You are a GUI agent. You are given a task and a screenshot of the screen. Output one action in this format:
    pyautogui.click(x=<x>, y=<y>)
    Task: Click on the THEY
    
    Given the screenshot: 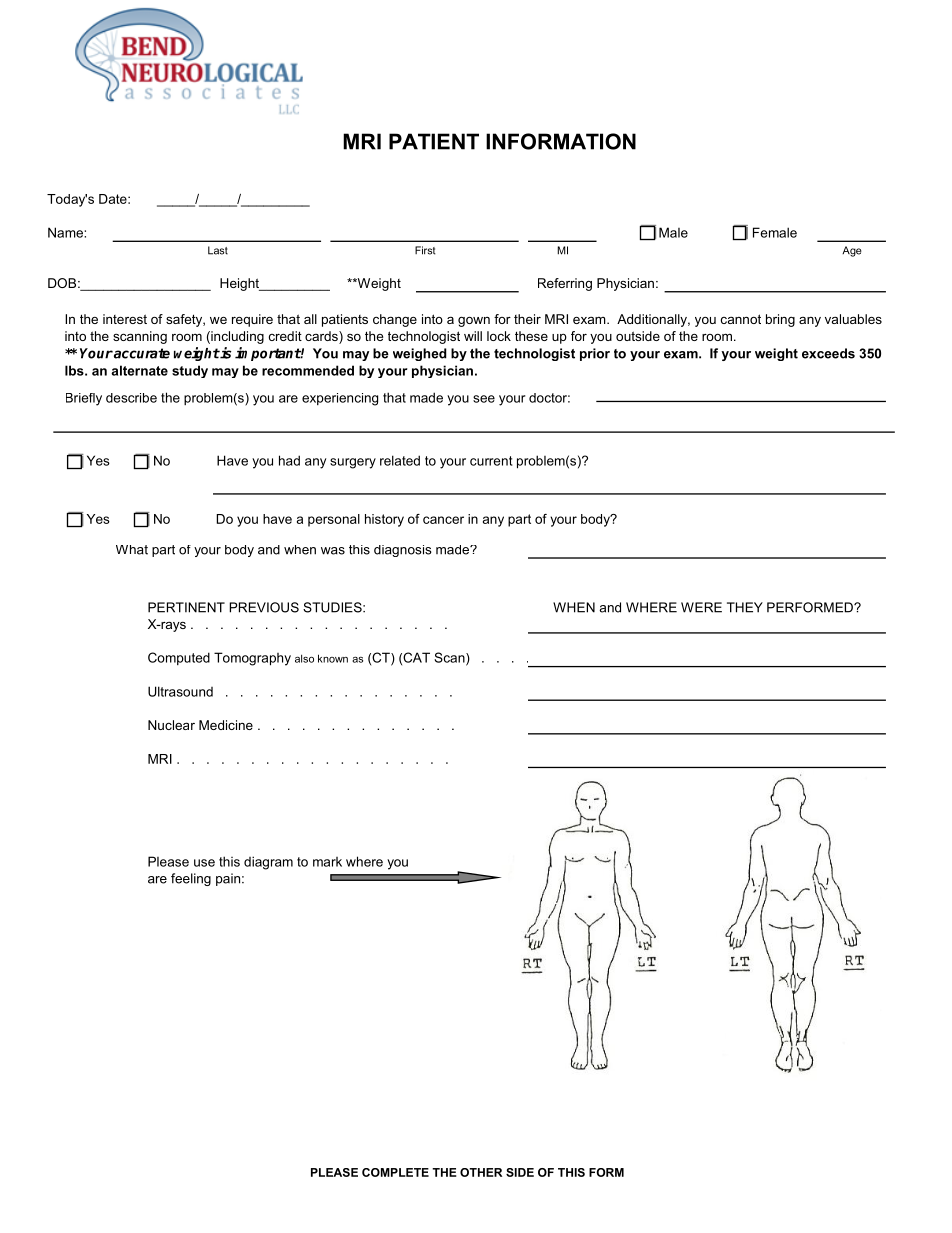 What is the action you would take?
    pyautogui.click(x=745, y=607)
